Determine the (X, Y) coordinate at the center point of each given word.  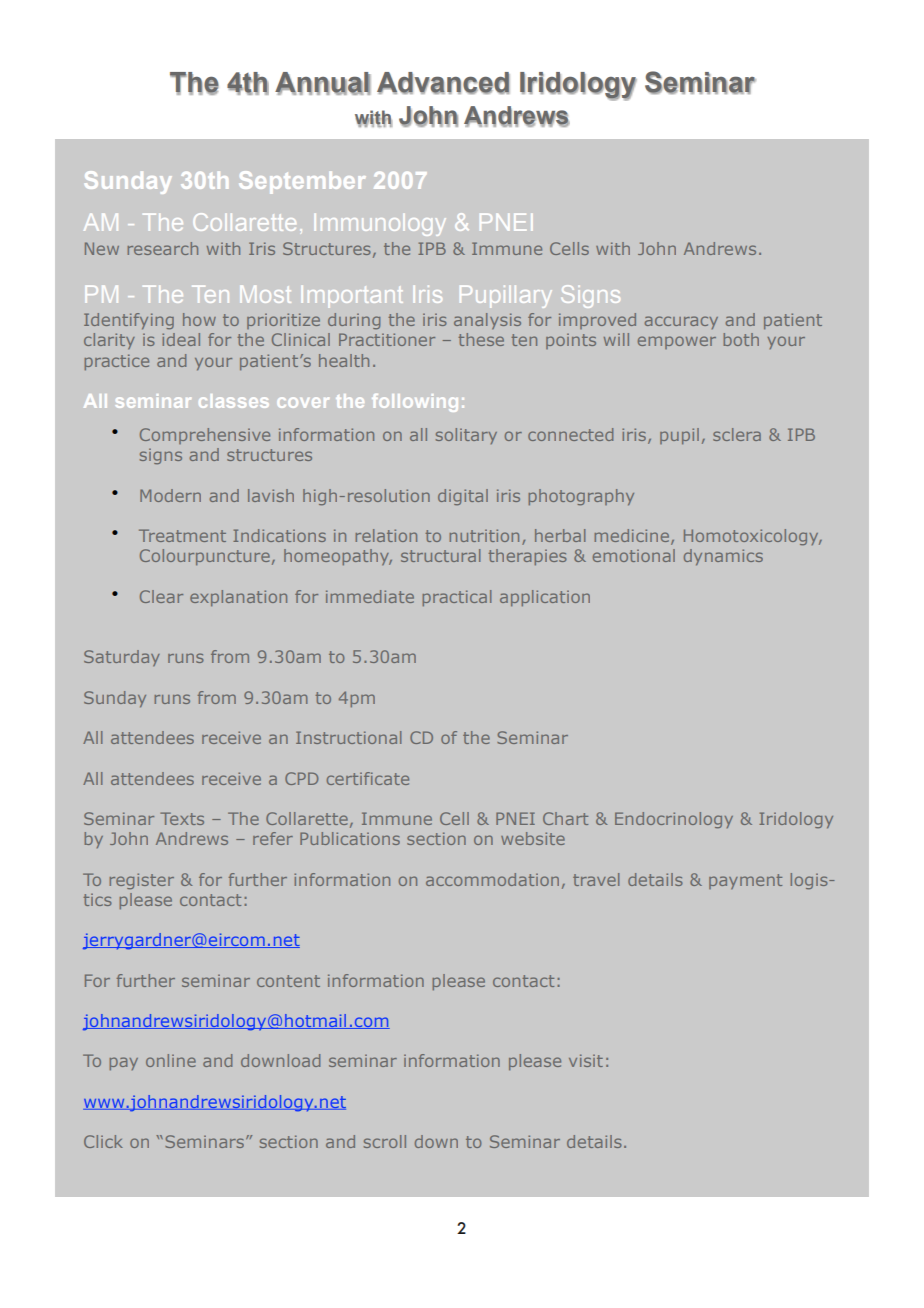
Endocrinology (674, 820)
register (142, 881)
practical (457, 598)
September (302, 182)
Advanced (443, 83)
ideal (181, 339)
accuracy (681, 322)
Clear (161, 596)
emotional (634, 555)
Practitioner (387, 339)
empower (677, 342)
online (171, 1060)
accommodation (492, 879)
